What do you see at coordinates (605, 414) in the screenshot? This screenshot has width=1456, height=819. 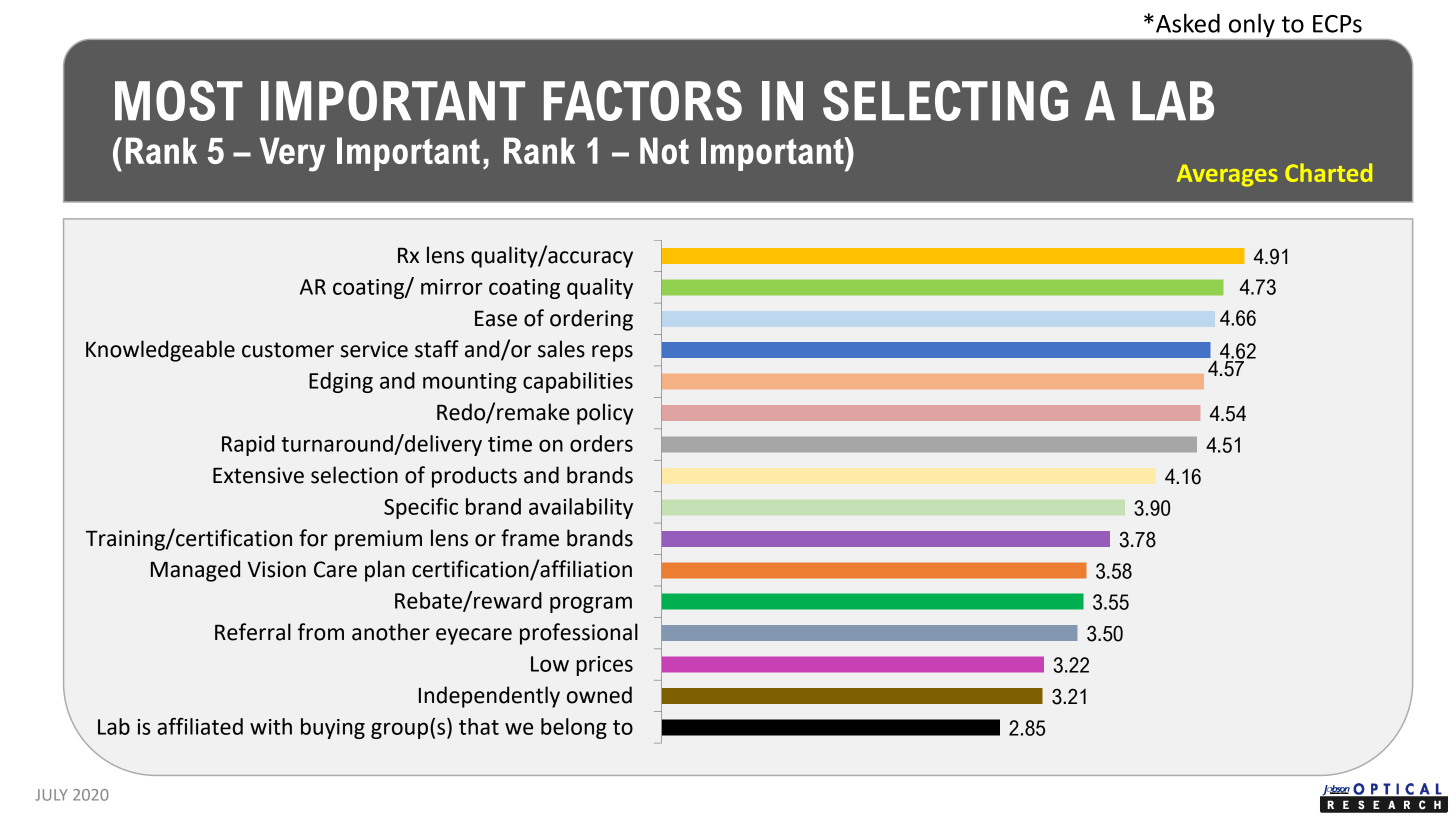 I see `policy` at bounding box center [605, 414].
